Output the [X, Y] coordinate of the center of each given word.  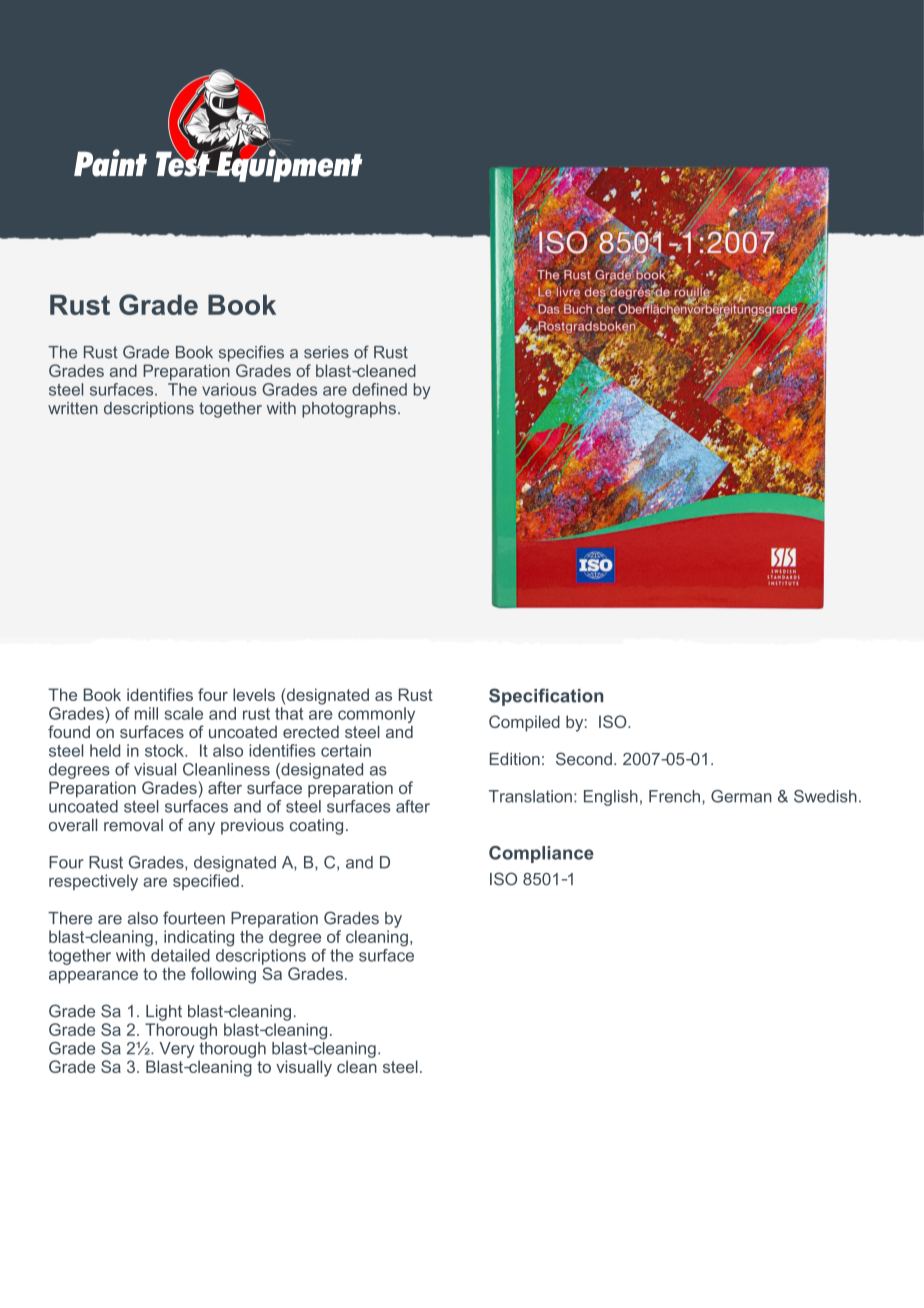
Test [184, 163]
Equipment [288, 164]
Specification [546, 697]
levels [254, 694]
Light [164, 1013]
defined [379, 389]
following [223, 975]
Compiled [524, 723]
